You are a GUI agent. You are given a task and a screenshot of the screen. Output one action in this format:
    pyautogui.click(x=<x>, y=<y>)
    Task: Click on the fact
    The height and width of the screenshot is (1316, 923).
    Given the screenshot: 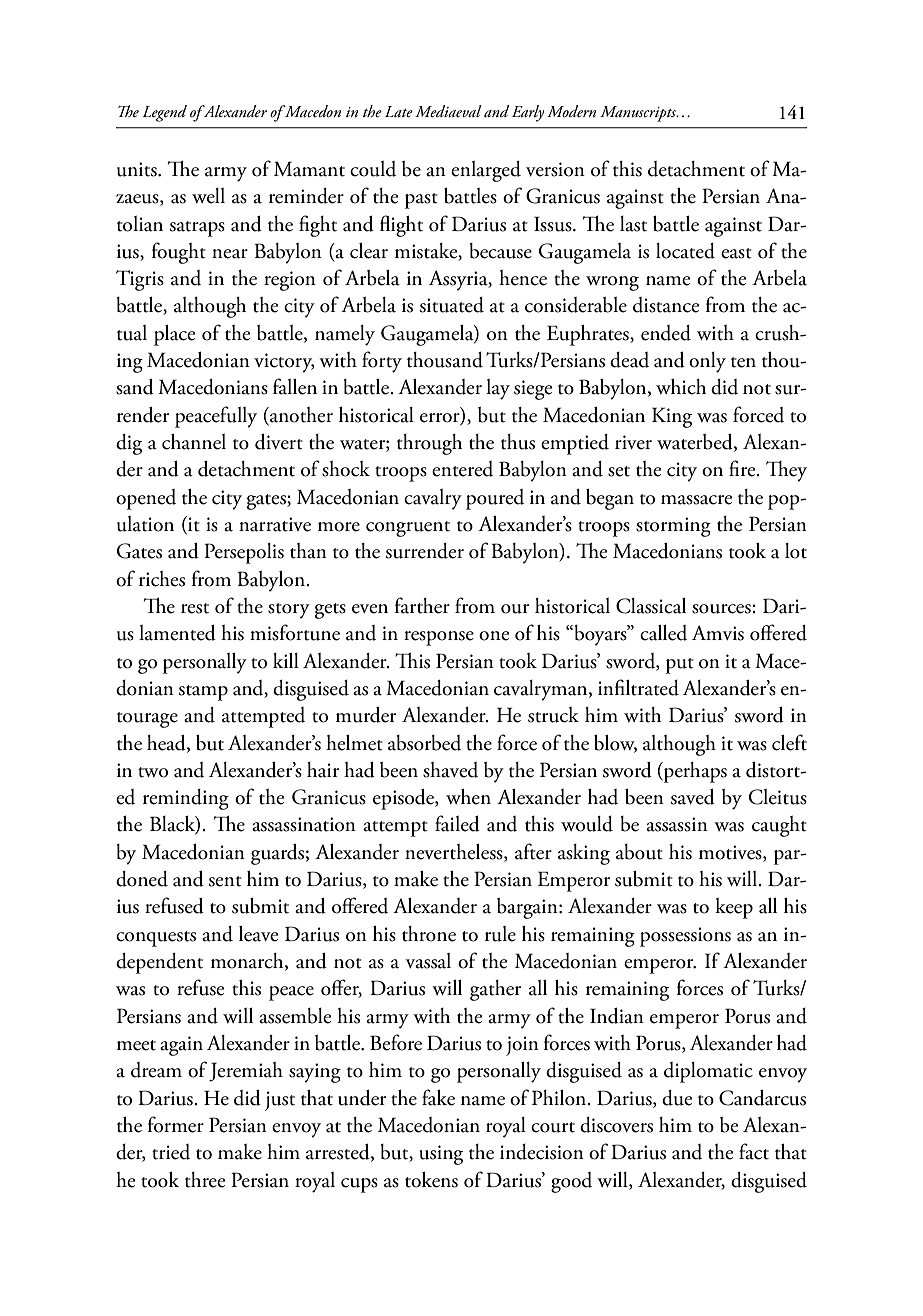 What is the action you would take?
    pyautogui.click(x=754, y=1151)
